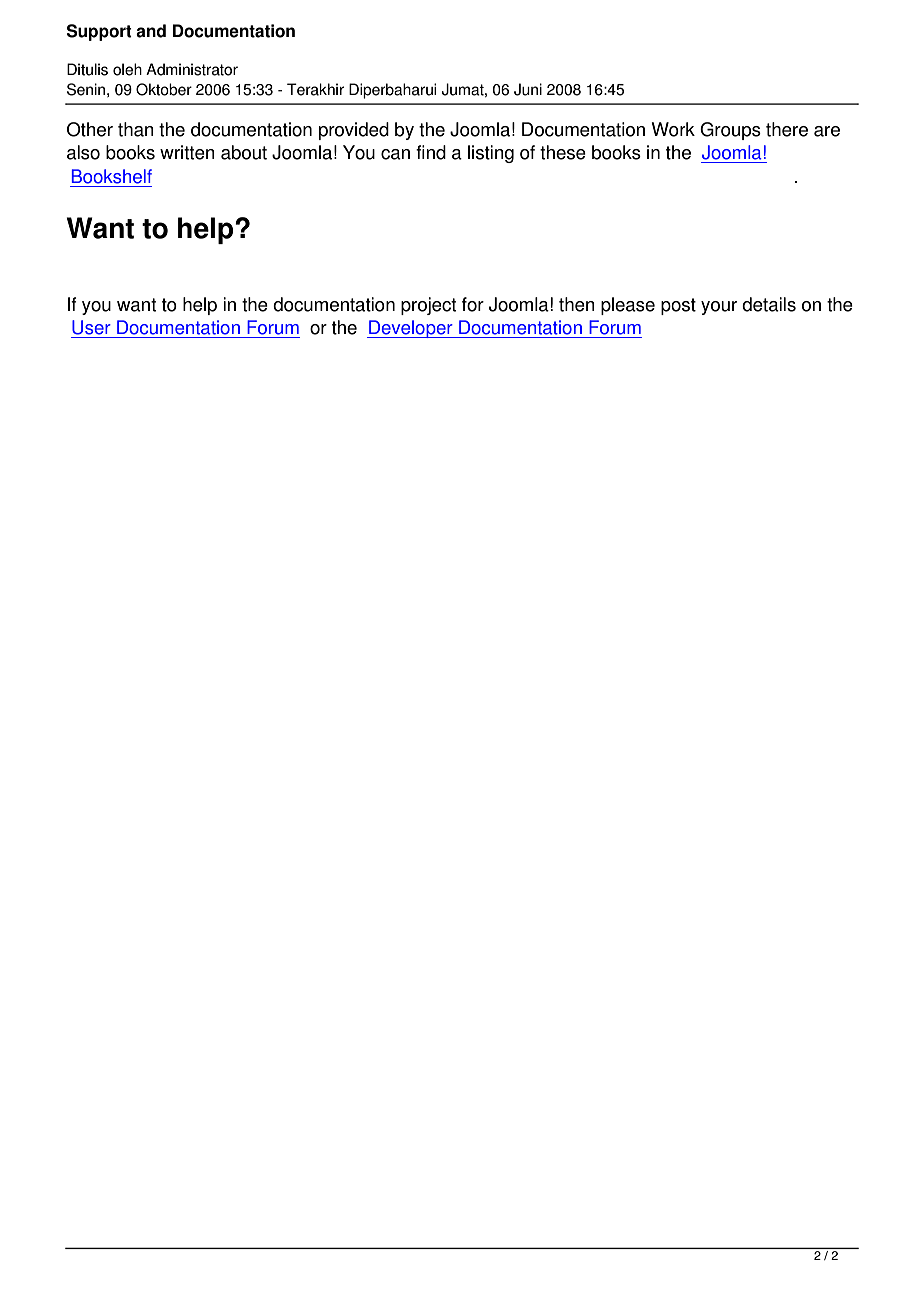 The image size is (924, 1308). Describe the element at coordinates (769, 304) in the image. I see `details` at that location.
